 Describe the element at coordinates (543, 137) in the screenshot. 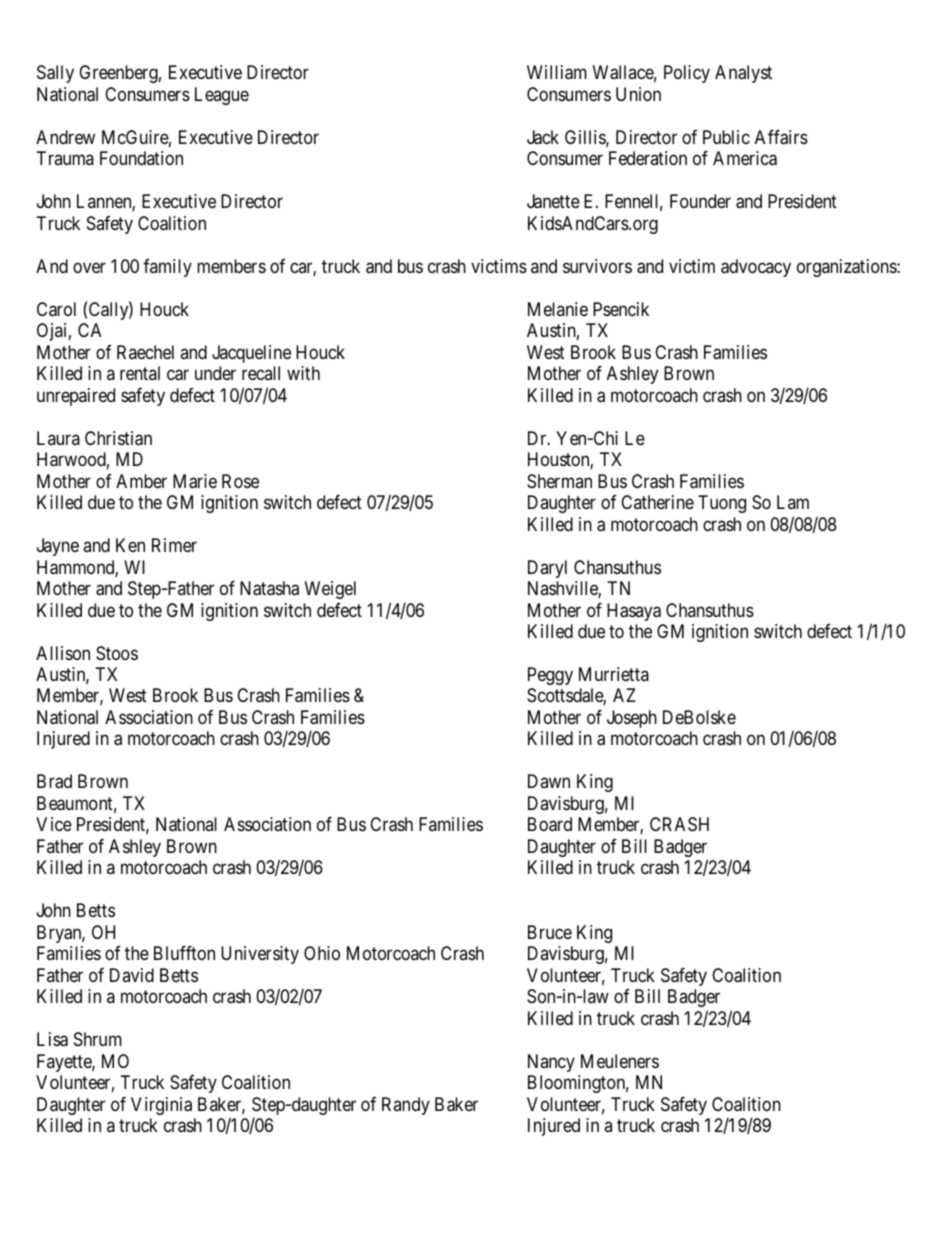

I see `Jack` at that location.
